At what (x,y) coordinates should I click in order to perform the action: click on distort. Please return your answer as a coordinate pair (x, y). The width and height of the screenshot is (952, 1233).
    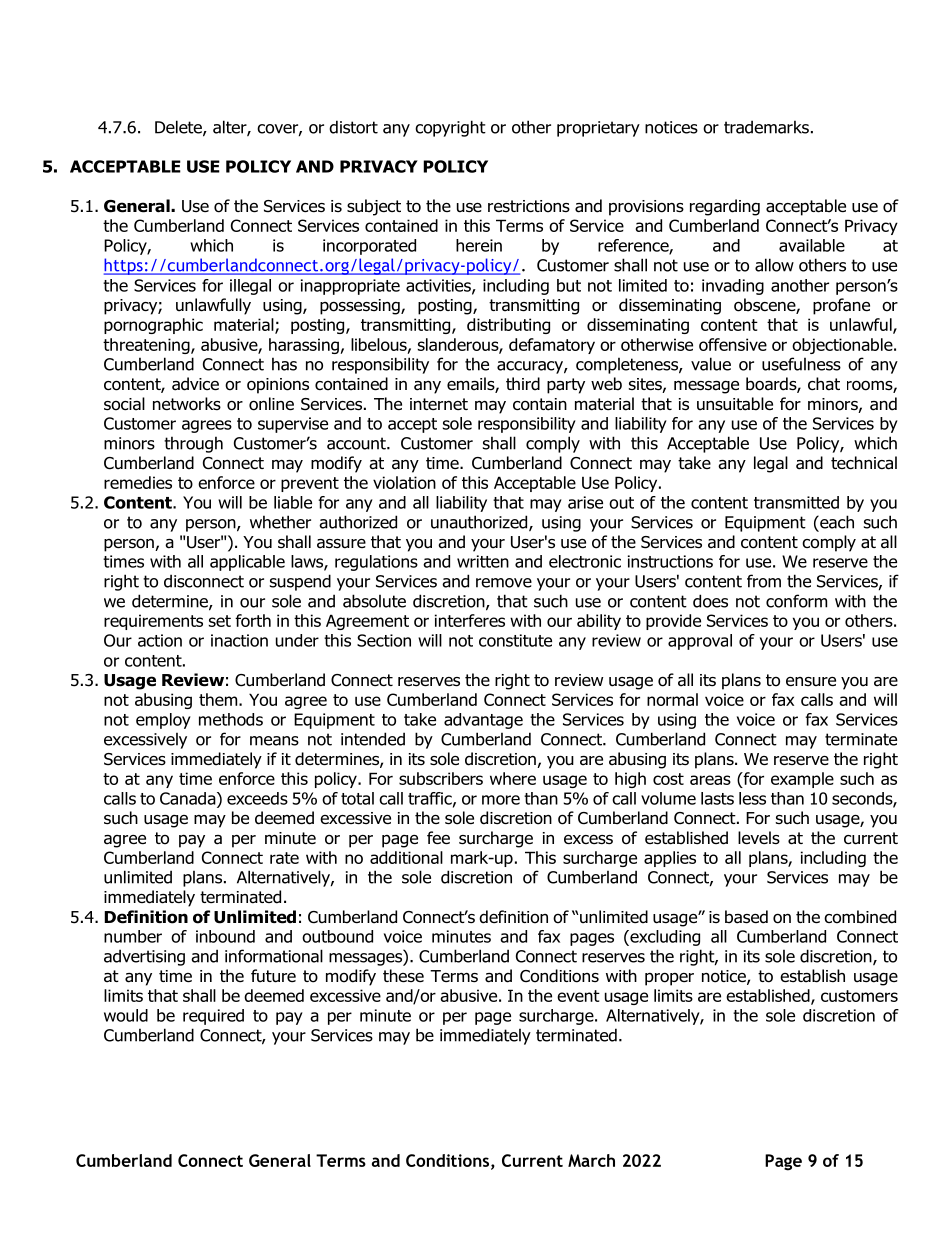
    Looking at the image, I should click on (353, 127).
